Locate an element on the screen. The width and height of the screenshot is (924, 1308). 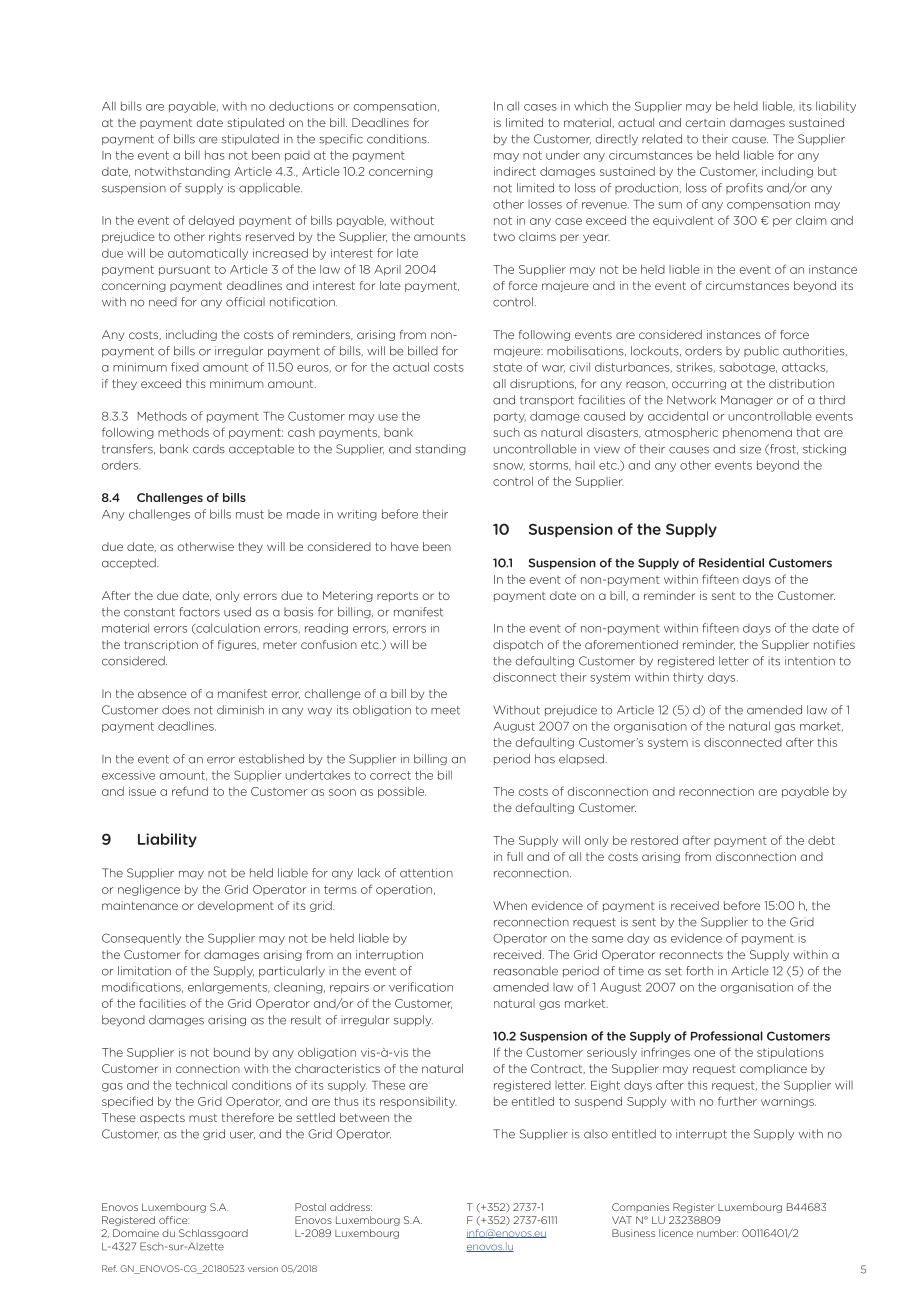
certain is located at coordinates (705, 122).
